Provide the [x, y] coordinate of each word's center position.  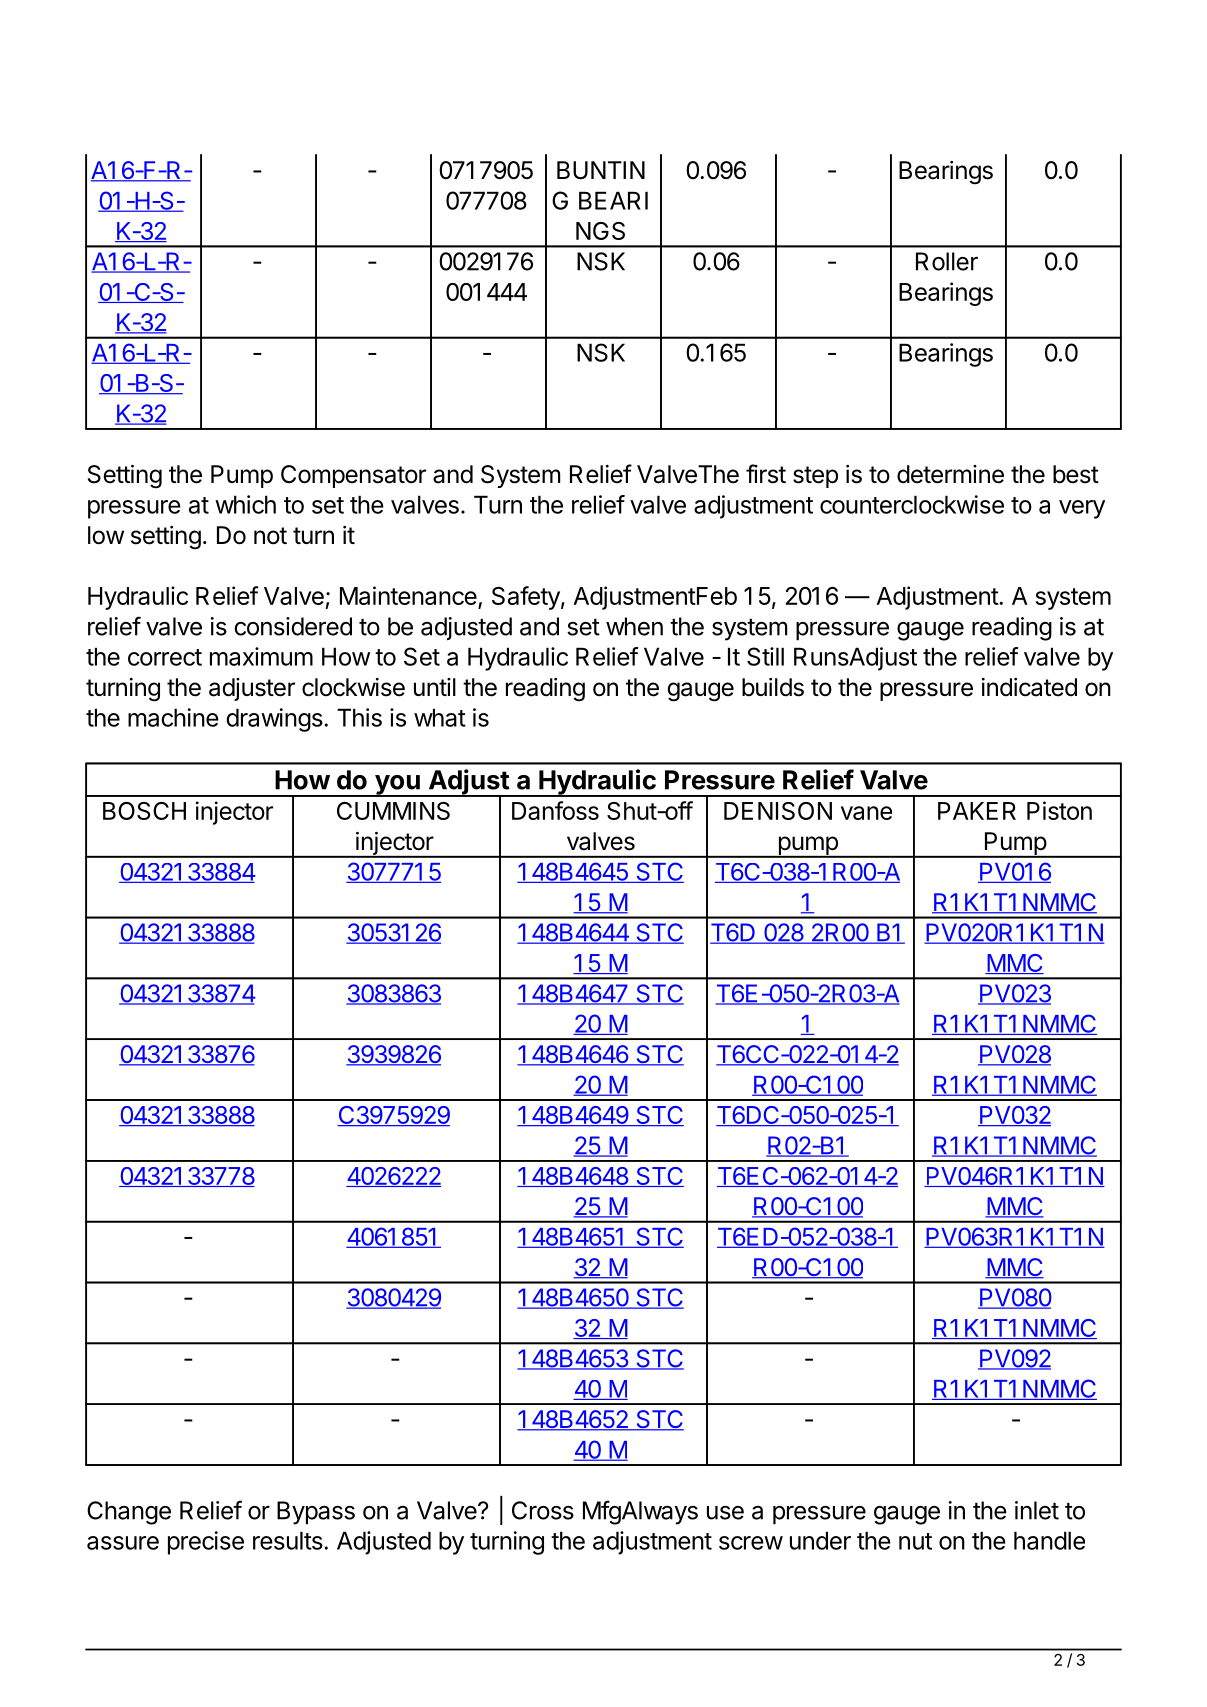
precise [206, 1543]
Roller [947, 261]
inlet [1037, 1510]
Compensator [353, 476]
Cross [543, 1510]
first [766, 474]
